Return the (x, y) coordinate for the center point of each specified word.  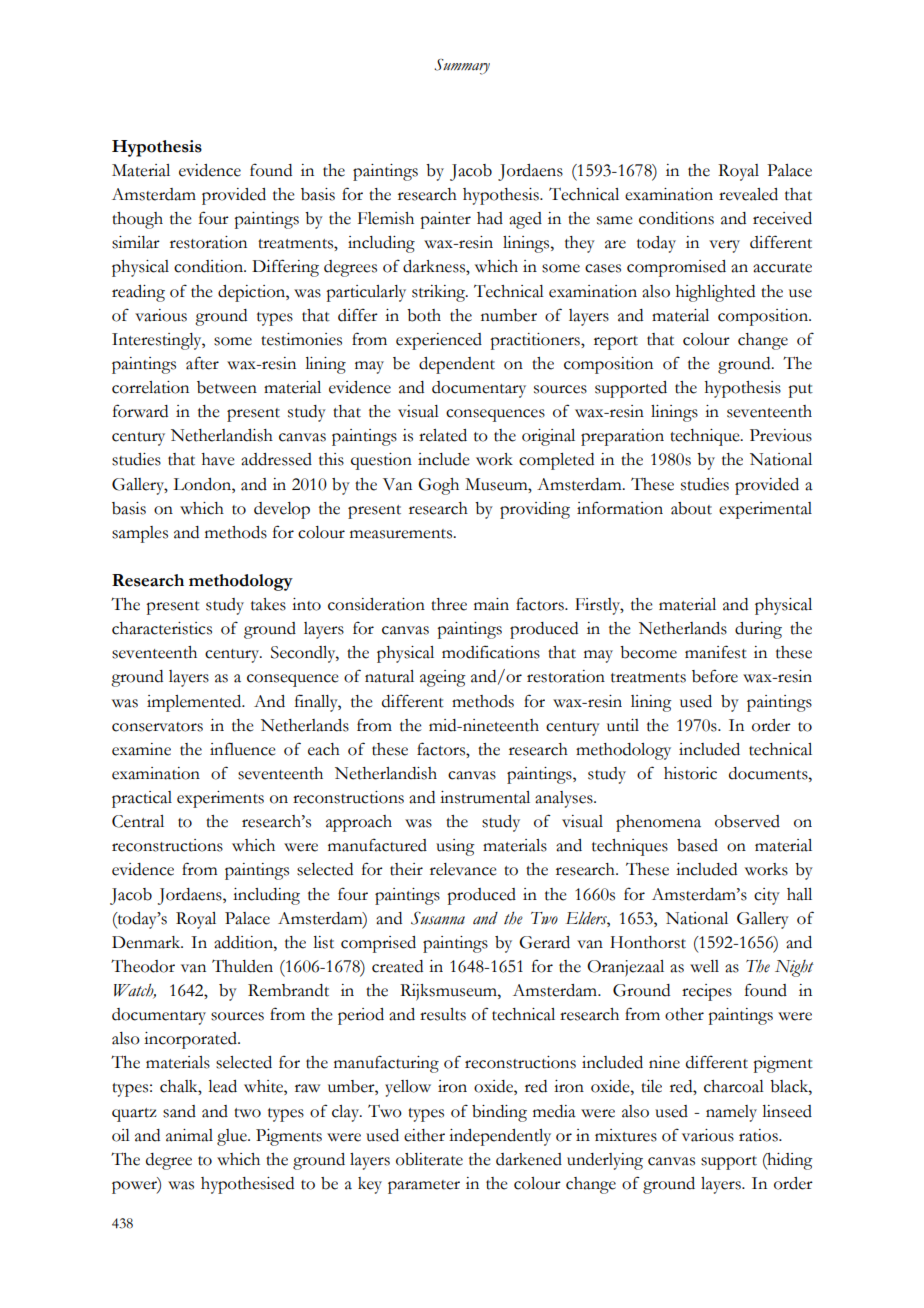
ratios (759, 1135)
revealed (748, 194)
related (443, 435)
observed (747, 821)
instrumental (485, 797)
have (218, 459)
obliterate (429, 1159)
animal (189, 1135)
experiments (220, 799)
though (137, 220)
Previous (781, 435)
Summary (462, 67)
